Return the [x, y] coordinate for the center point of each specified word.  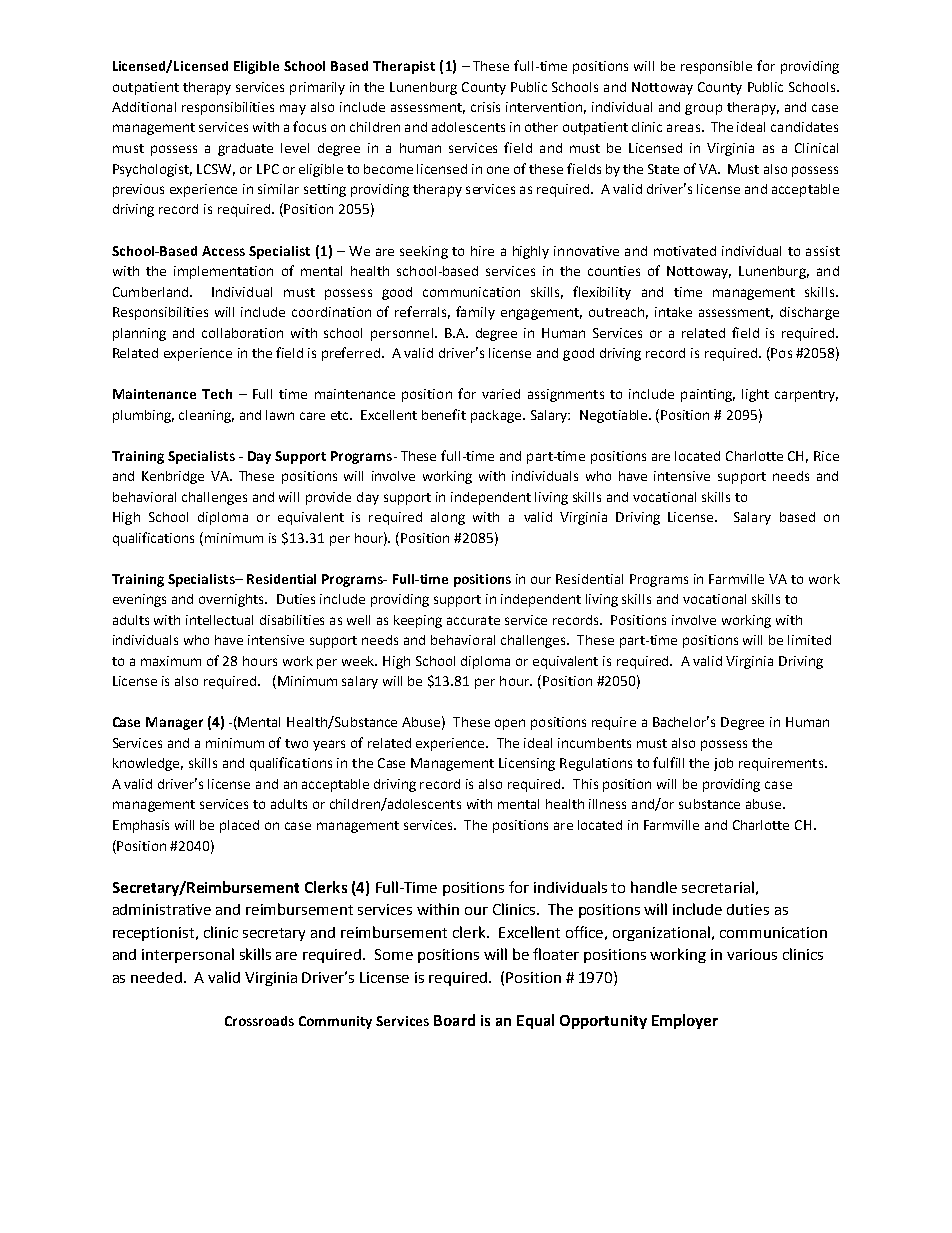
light [755, 395]
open [510, 724]
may [293, 109]
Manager [174, 723]
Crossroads [259, 1021]
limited [809, 640]
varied [501, 394]
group [703, 109]
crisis [485, 107]
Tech [217, 394]
